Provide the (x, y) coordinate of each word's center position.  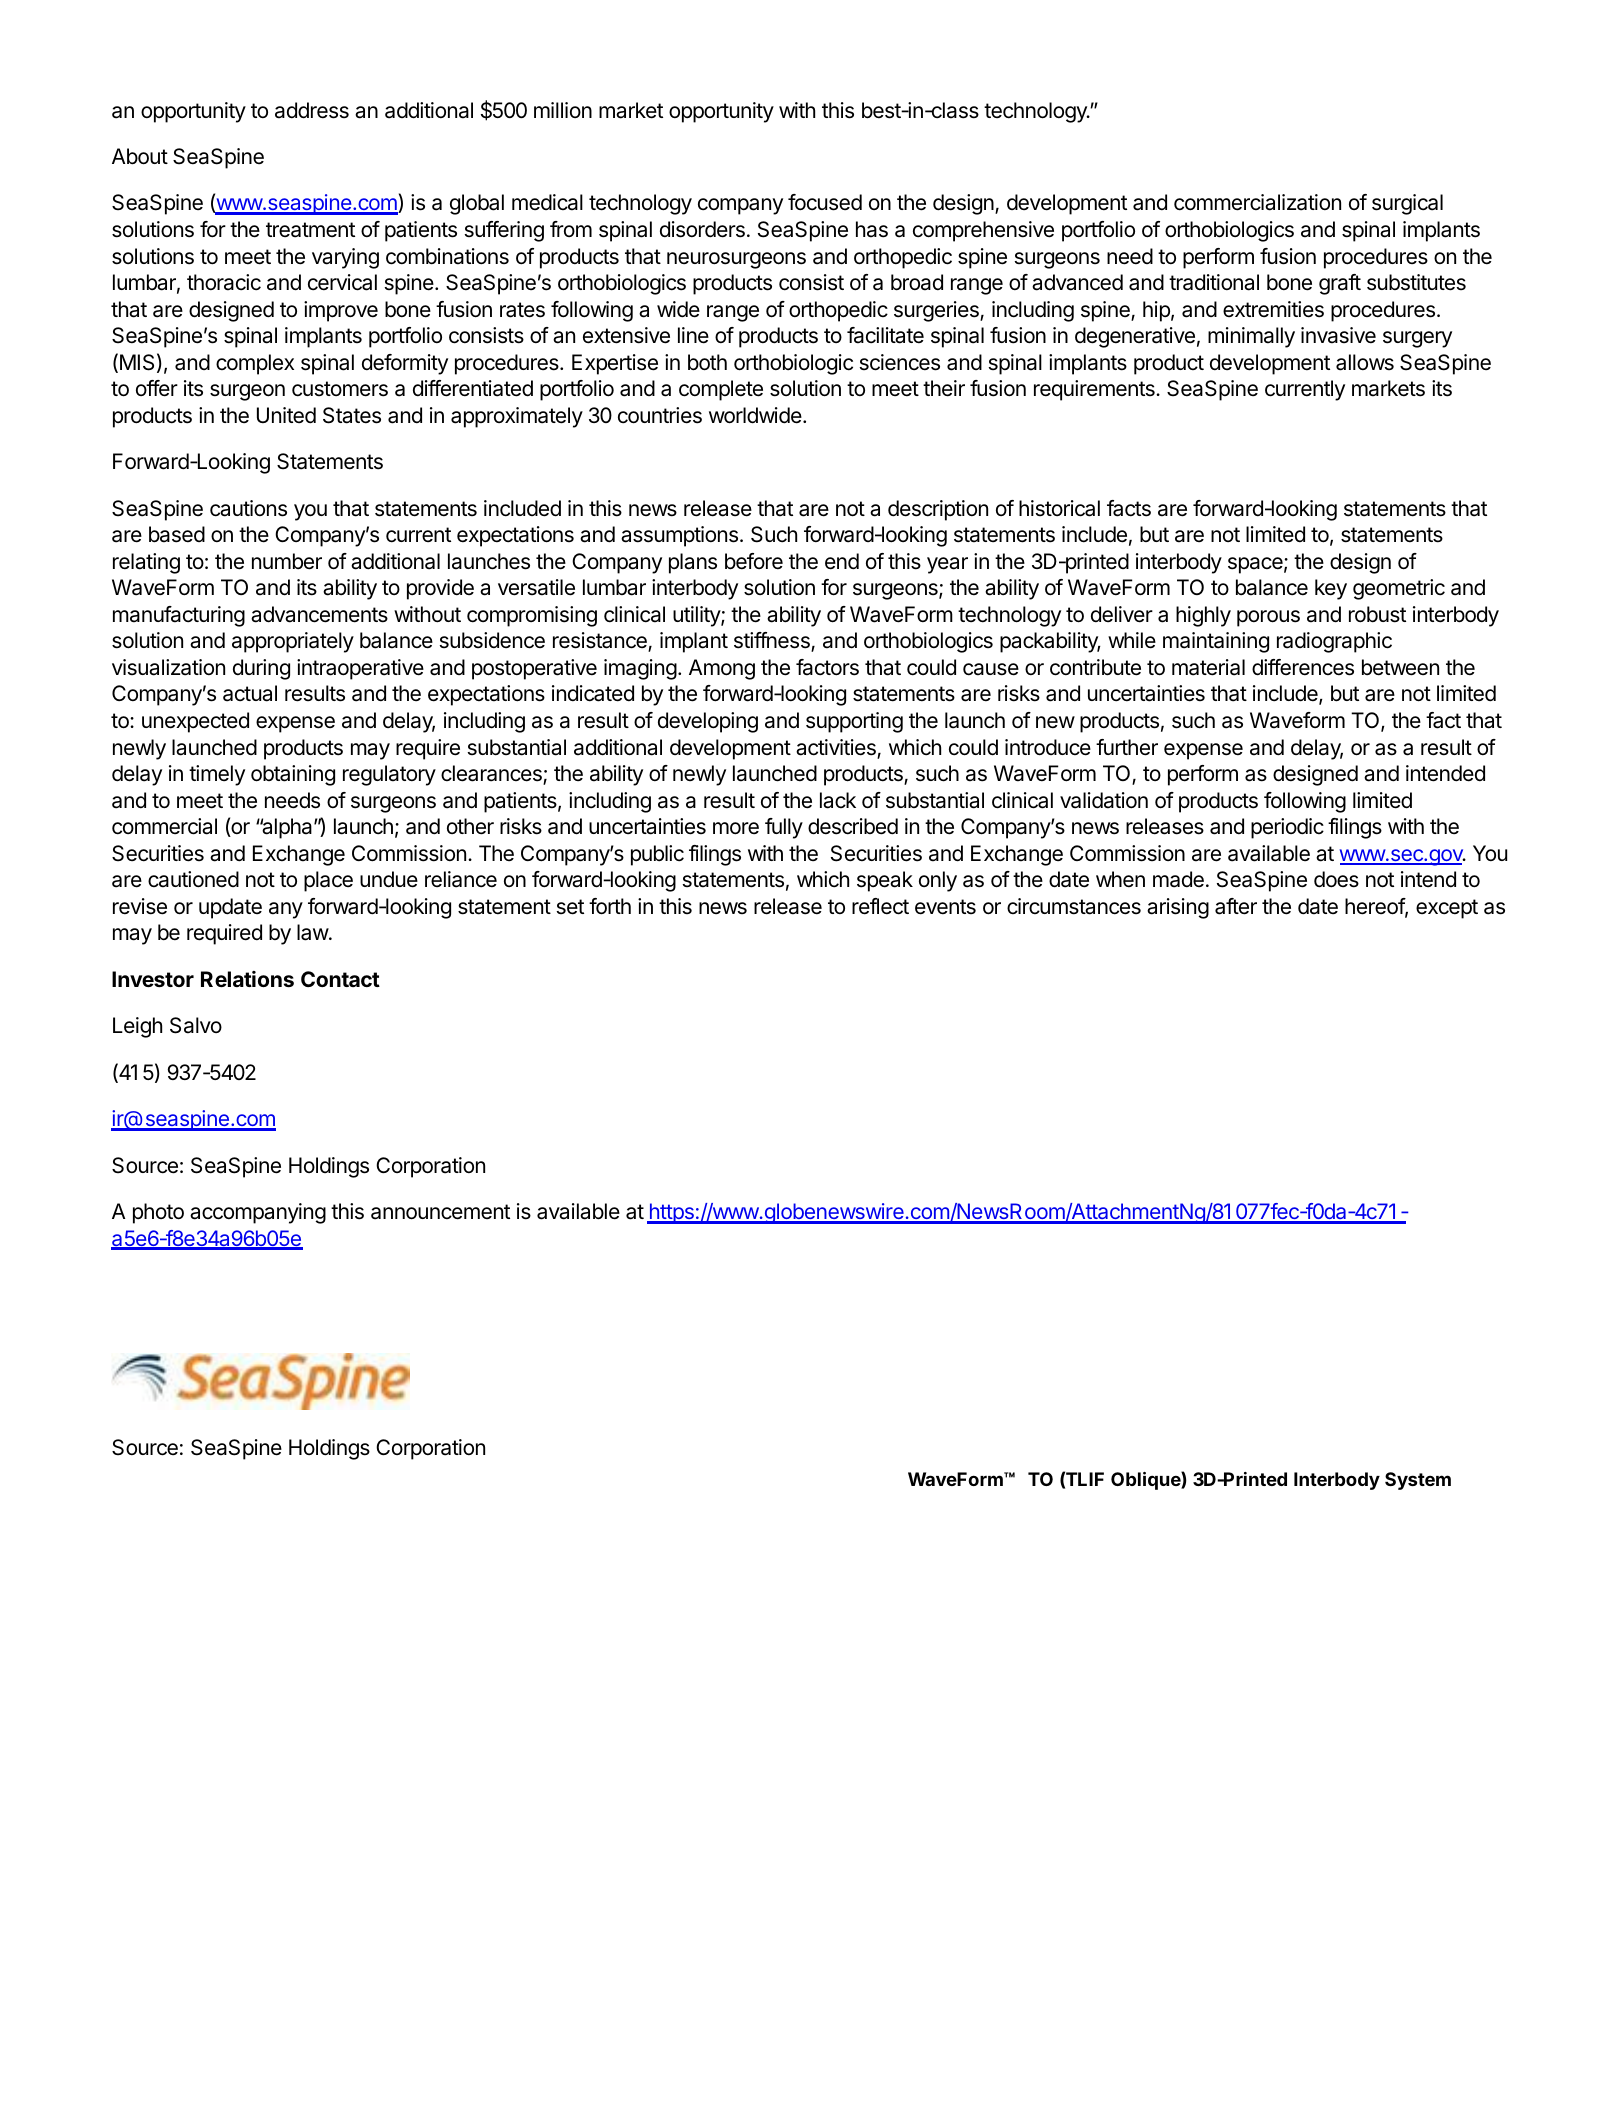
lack (838, 800)
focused (825, 202)
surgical (1407, 204)
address (312, 110)
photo (158, 1213)
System (1418, 1481)
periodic (1287, 828)
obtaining (293, 775)
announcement (440, 1212)
